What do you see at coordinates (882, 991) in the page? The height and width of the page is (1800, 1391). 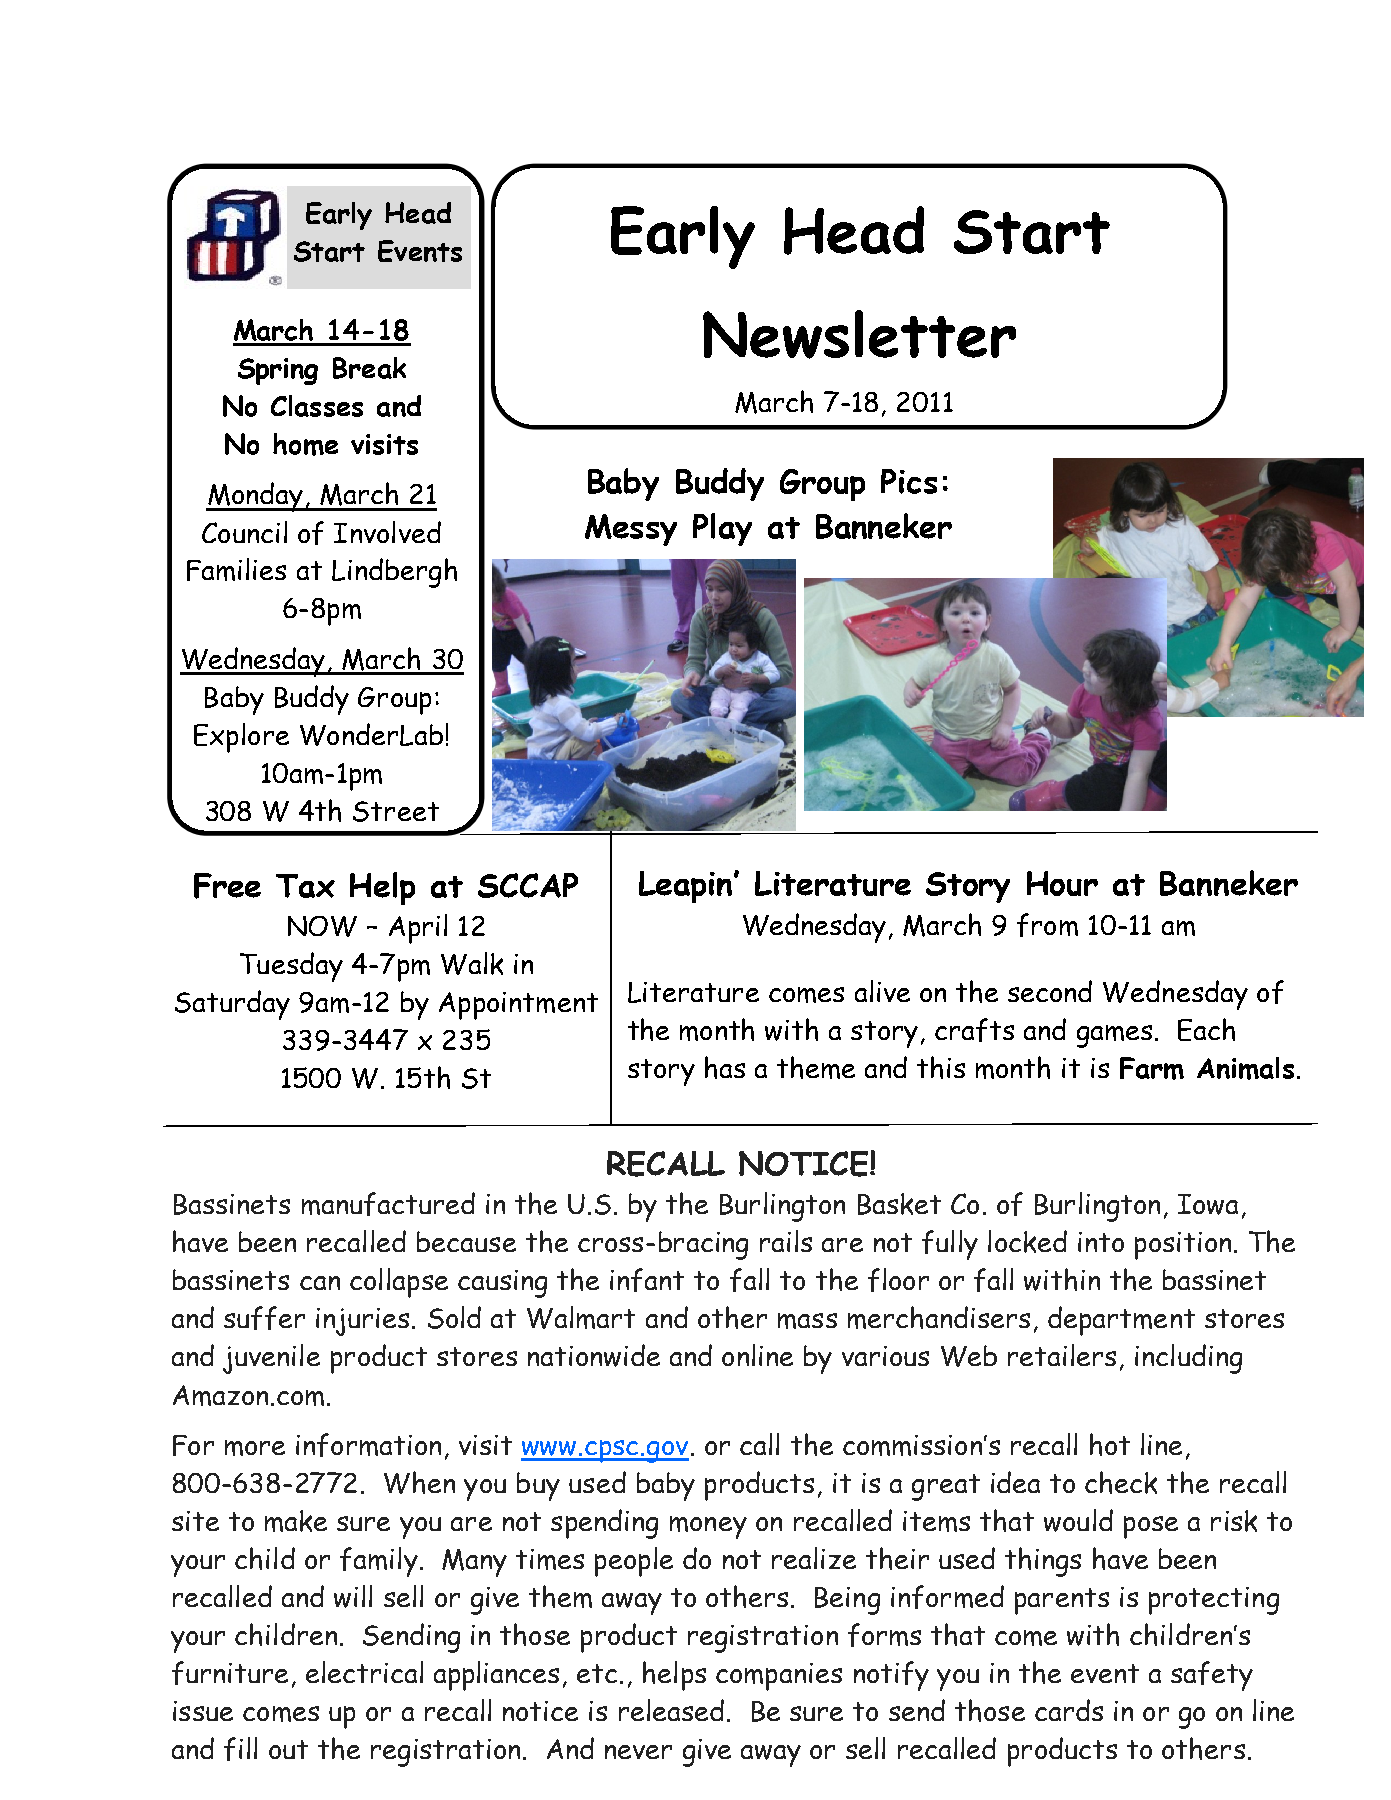 I see `alive` at bounding box center [882, 991].
